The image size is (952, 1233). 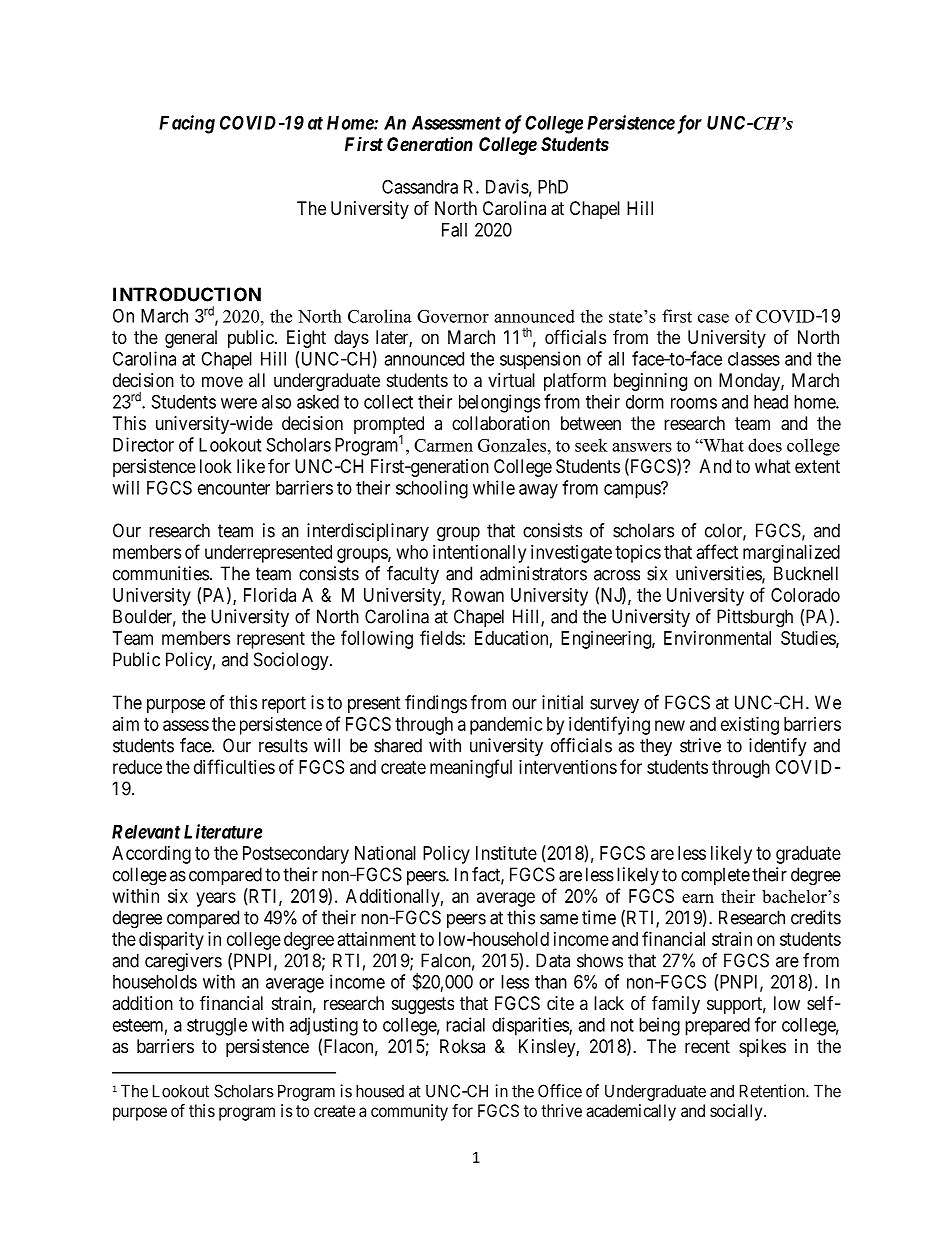 What do you see at coordinates (713, 318) in the page?
I see `case` at bounding box center [713, 318].
